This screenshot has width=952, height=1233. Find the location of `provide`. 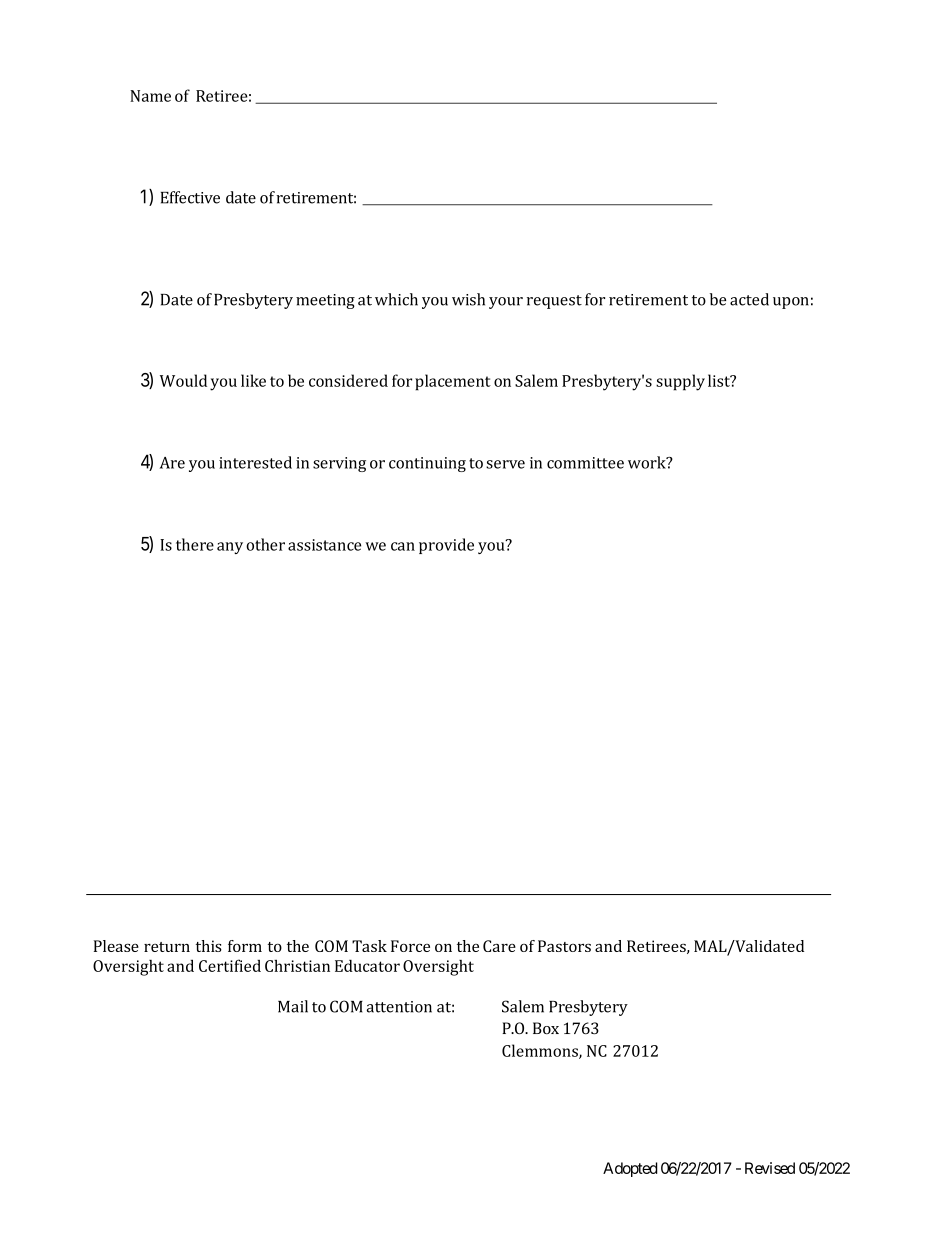

provide is located at coordinates (446, 546).
